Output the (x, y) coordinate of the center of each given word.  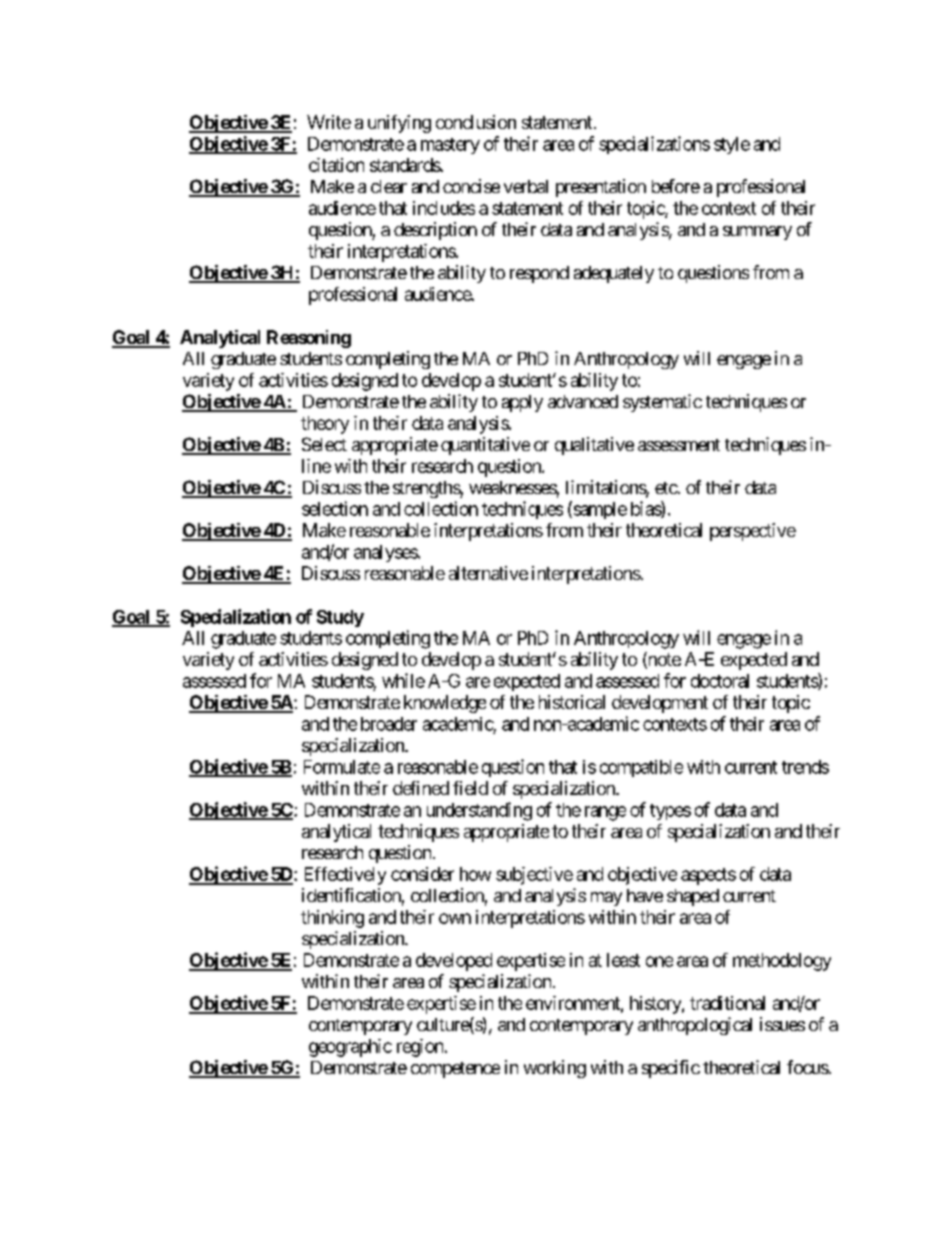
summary (757, 233)
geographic (350, 1048)
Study (340, 618)
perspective (753, 532)
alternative (488, 573)
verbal (526, 186)
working (555, 1069)
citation (336, 165)
